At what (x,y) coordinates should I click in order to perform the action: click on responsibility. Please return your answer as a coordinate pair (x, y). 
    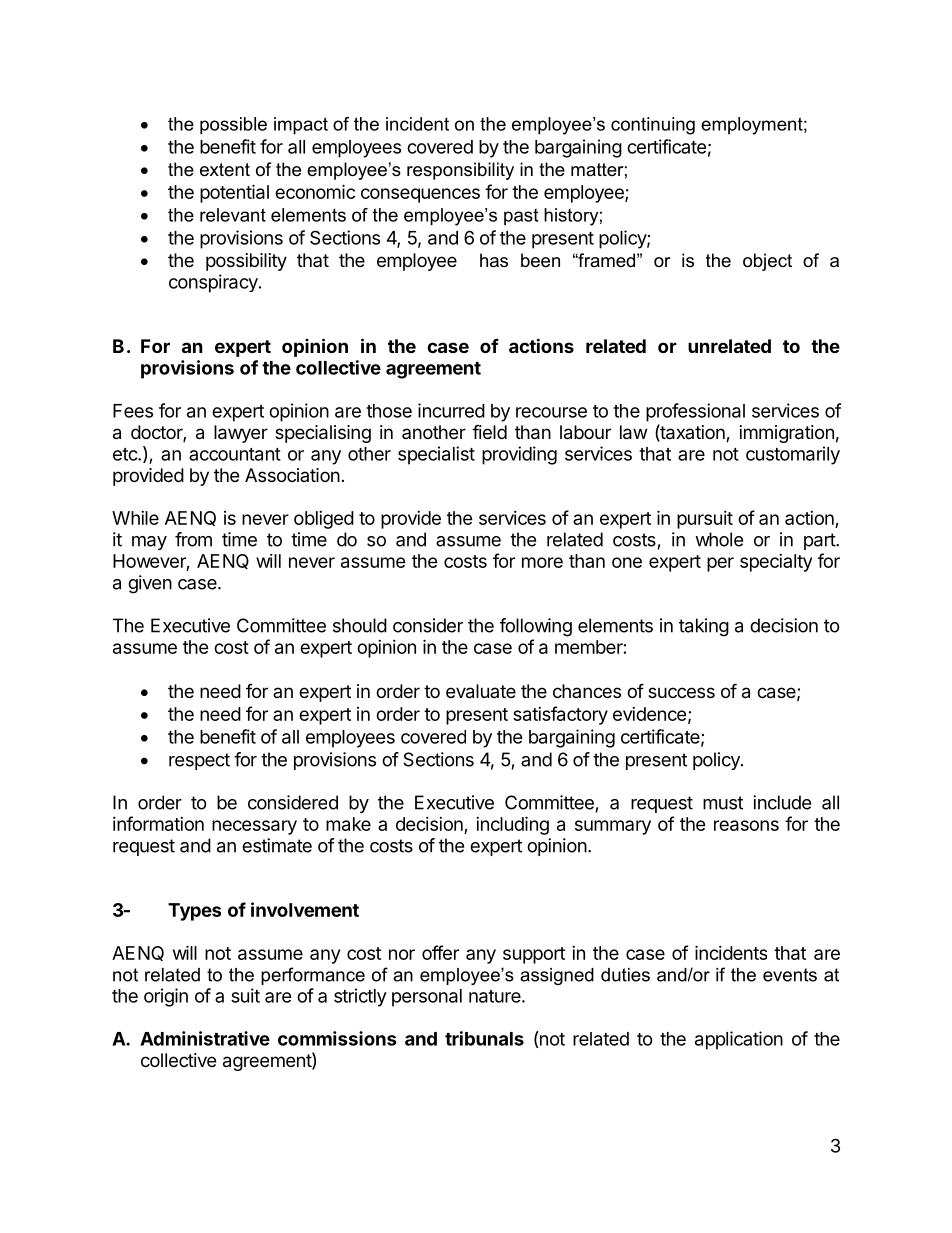
    Looking at the image, I should click on (460, 171).
